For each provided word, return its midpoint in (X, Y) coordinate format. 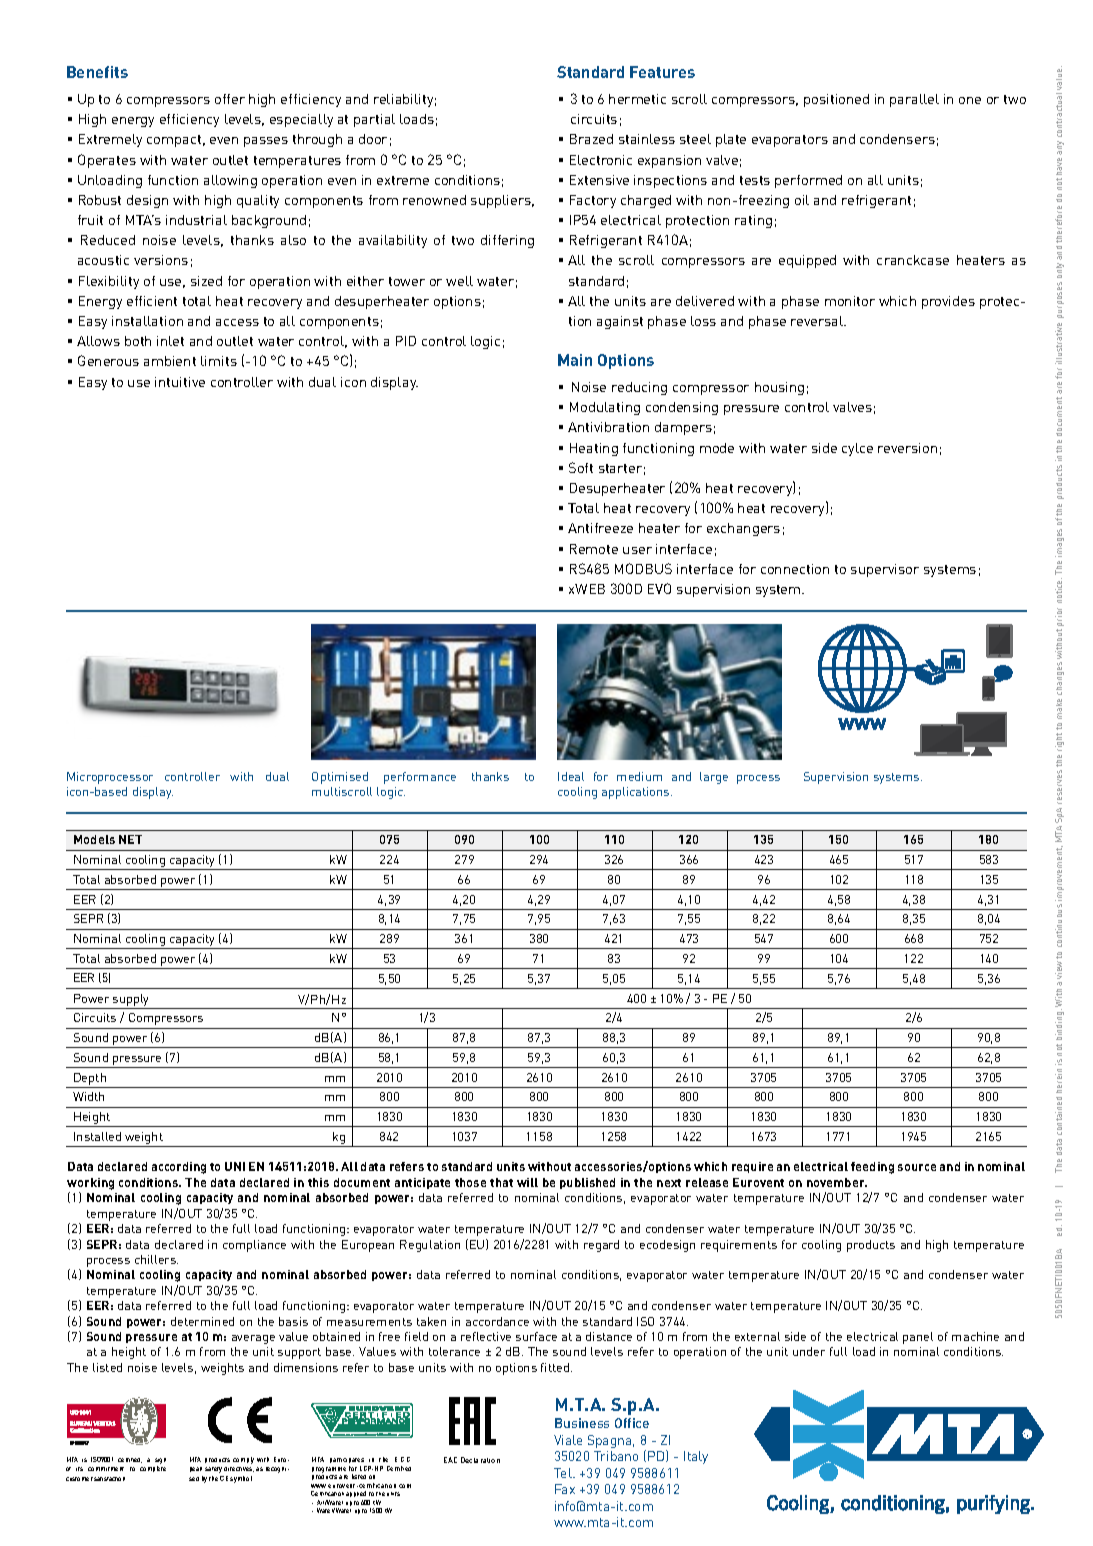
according (179, 1168)
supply (130, 1000)
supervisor (885, 570)
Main (575, 360)
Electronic (601, 160)
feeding (872, 1168)
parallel (914, 100)
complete (153, 1469)
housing (779, 388)
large (714, 778)
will (527, 1182)
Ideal (571, 776)
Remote (594, 549)
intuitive (180, 382)
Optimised (340, 778)
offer (230, 99)
